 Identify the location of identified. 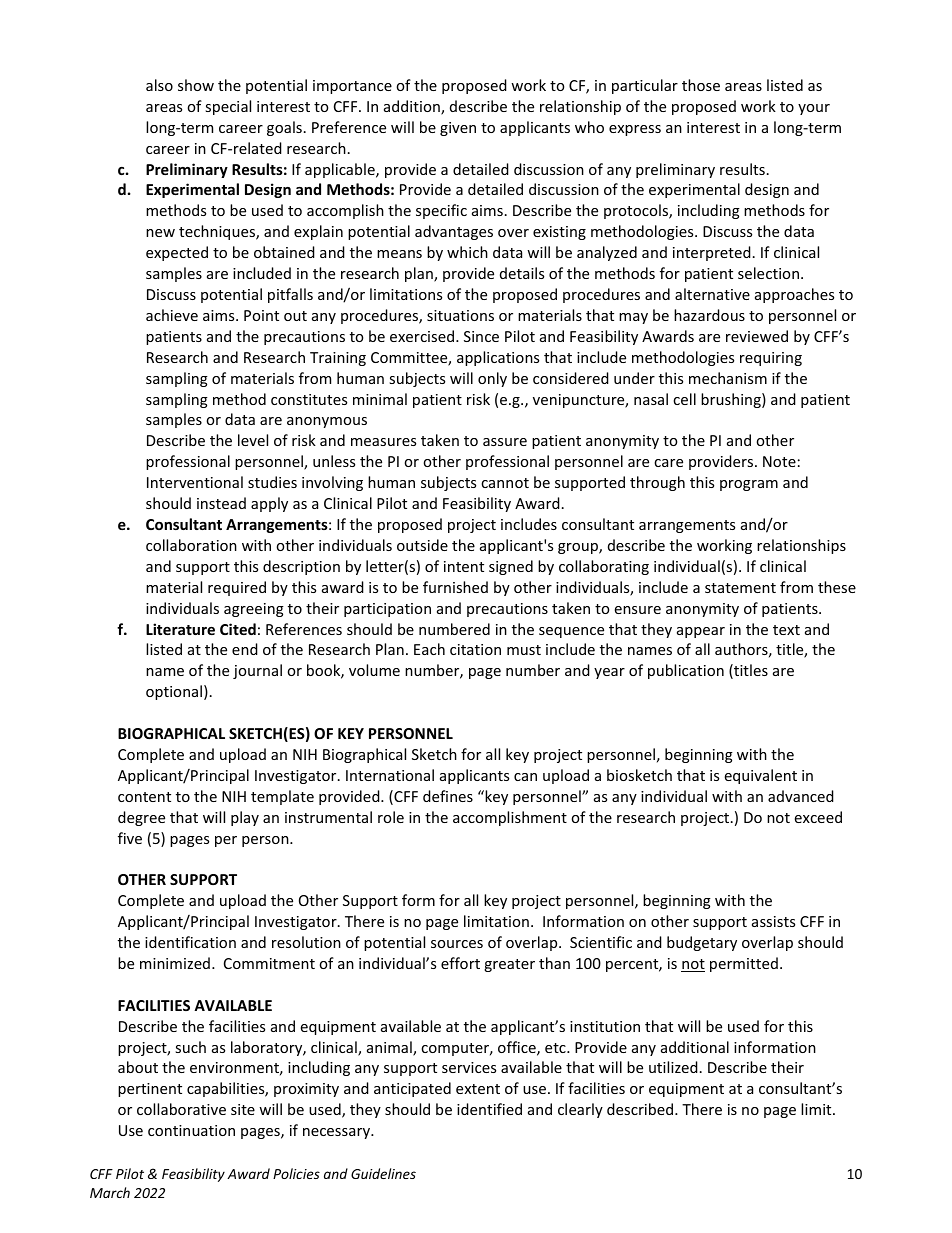
(489, 1109).
